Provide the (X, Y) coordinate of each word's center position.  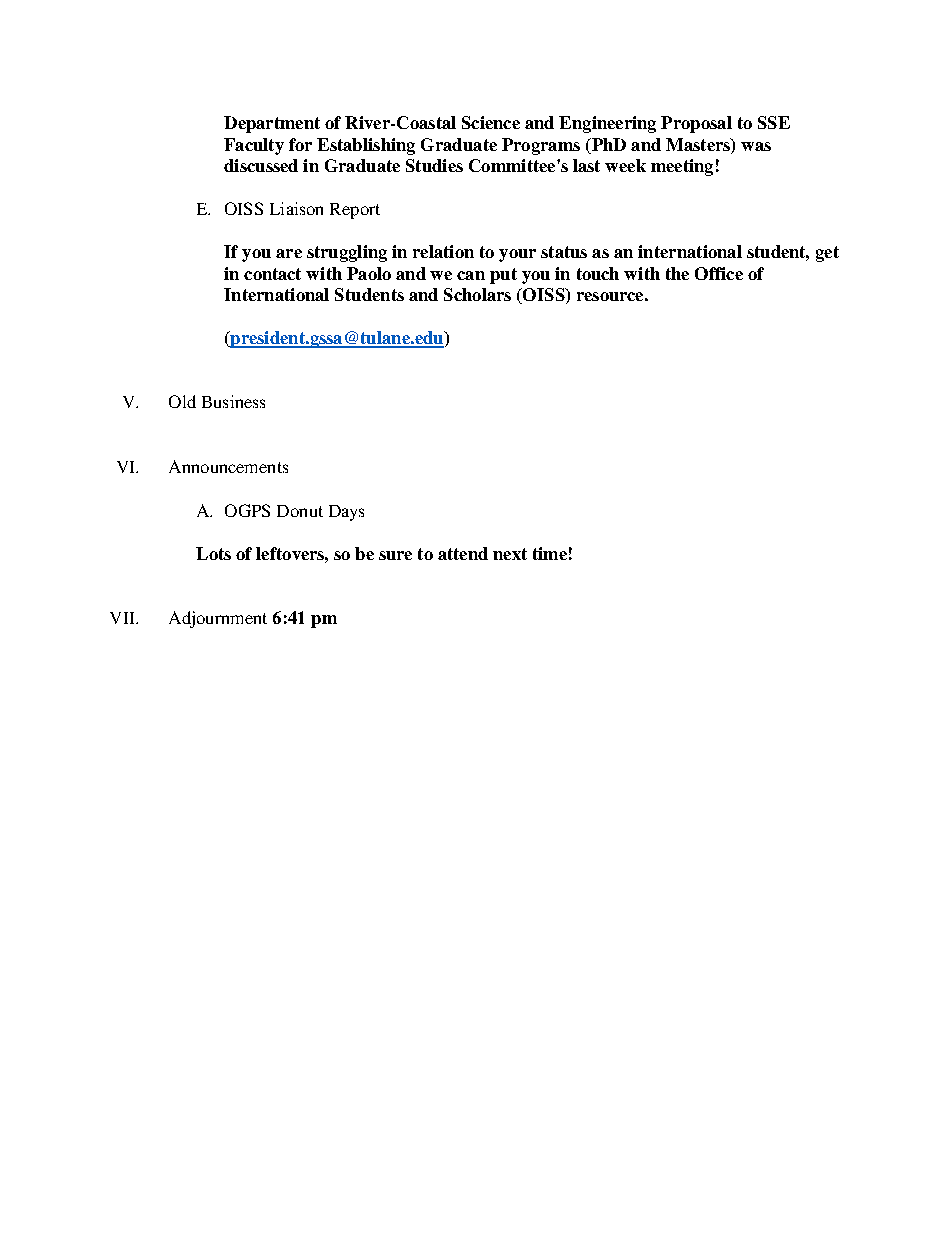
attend (463, 553)
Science (491, 122)
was (756, 146)
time (550, 553)
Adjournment (218, 619)
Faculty (254, 146)
